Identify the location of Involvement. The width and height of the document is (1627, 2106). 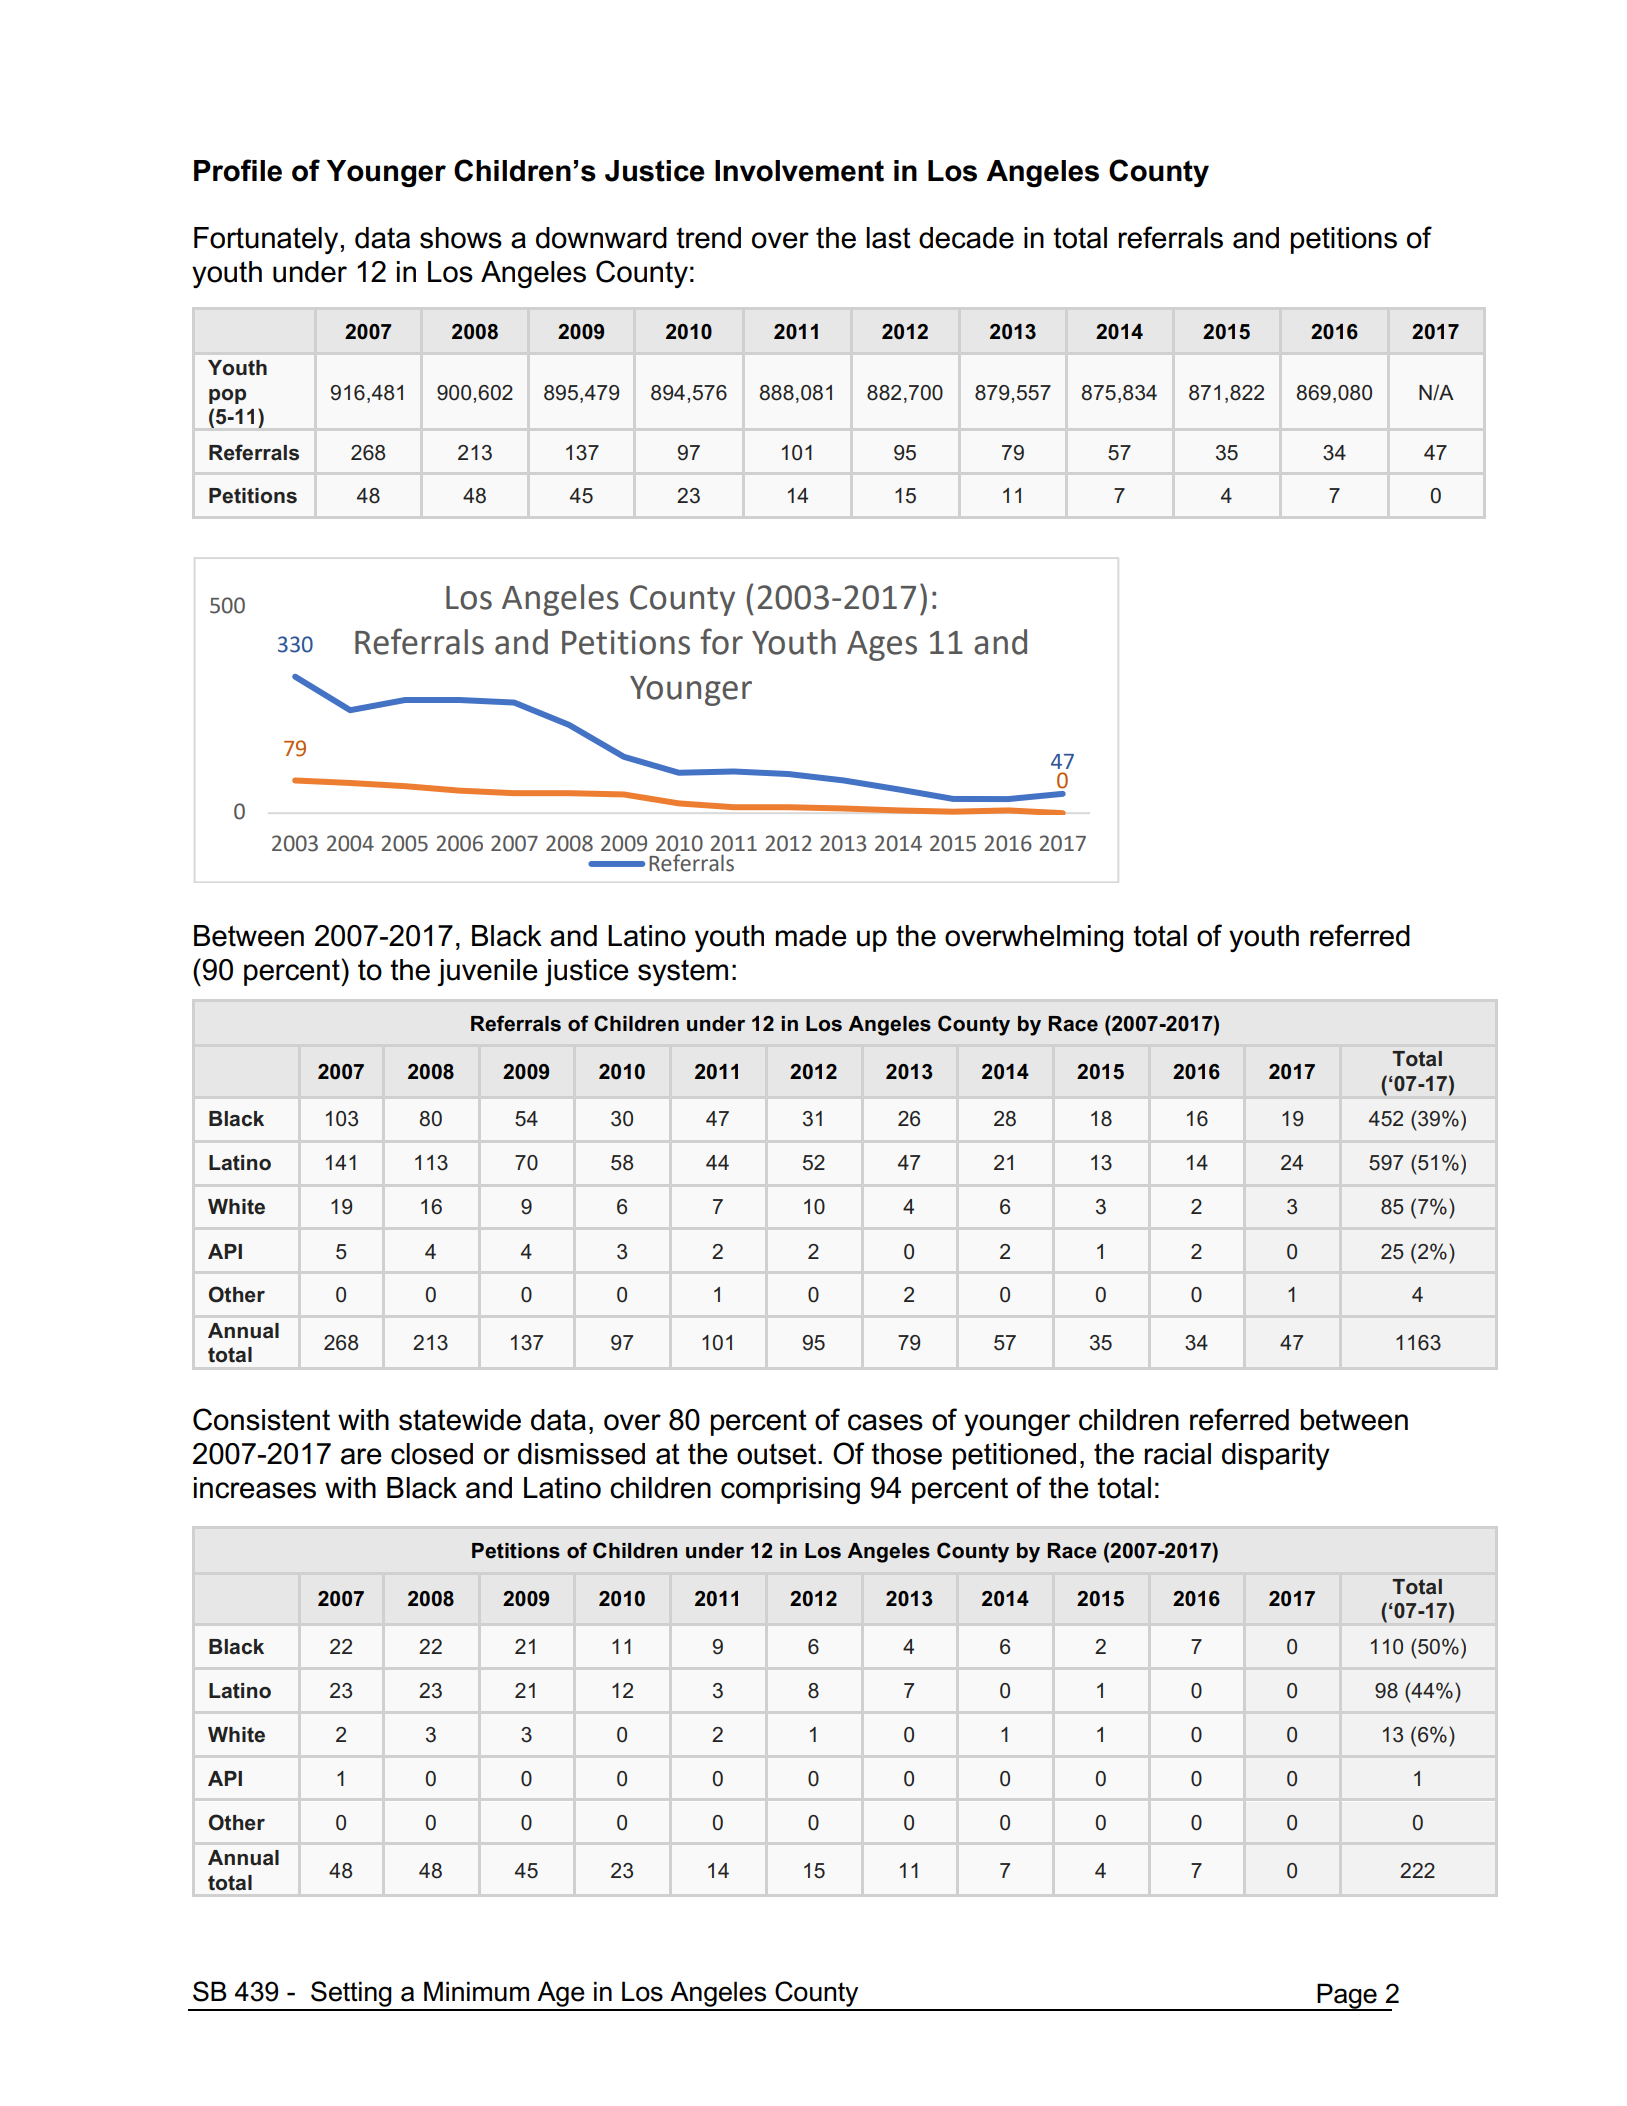
(799, 171).
